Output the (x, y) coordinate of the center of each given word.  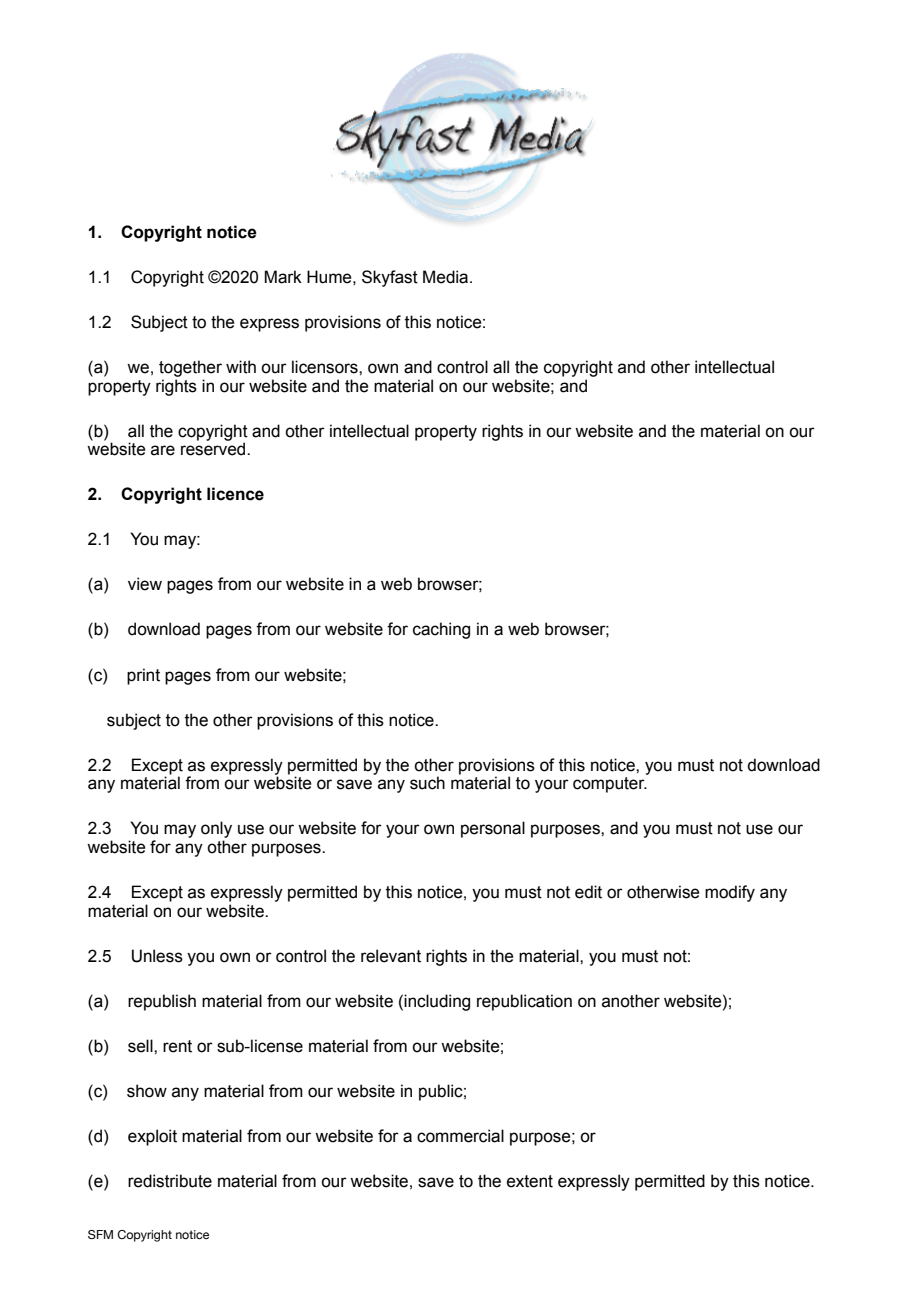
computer (610, 785)
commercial (460, 1136)
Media (447, 277)
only (216, 829)
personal (493, 829)
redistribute (170, 1181)
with (241, 367)
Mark (283, 277)
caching (441, 630)
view (145, 584)
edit (588, 892)
